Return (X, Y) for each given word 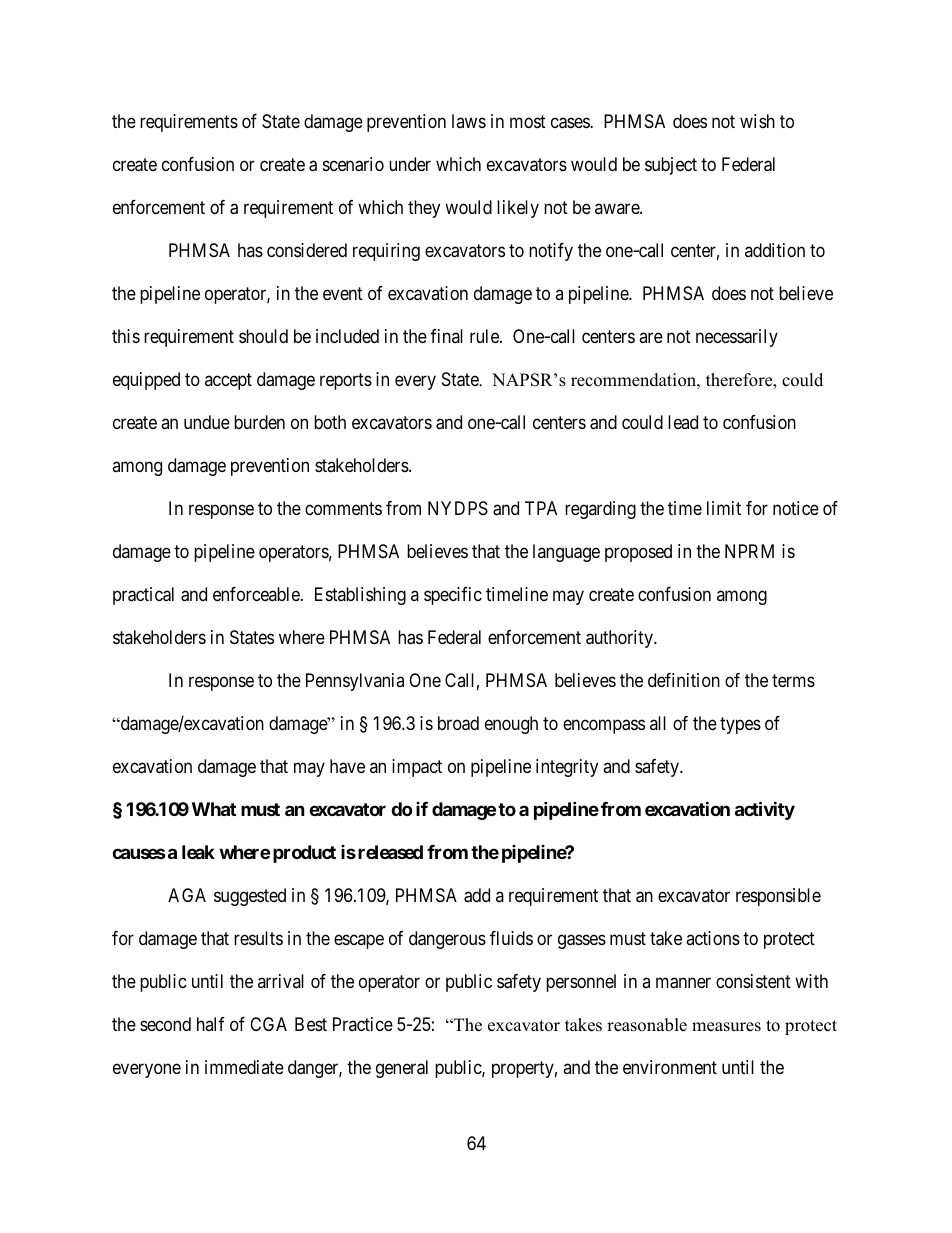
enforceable (257, 594)
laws (469, 121)
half (211, 1024)
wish (757, 121)
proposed (638, 553)
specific (453, 596)
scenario (353, 164)
